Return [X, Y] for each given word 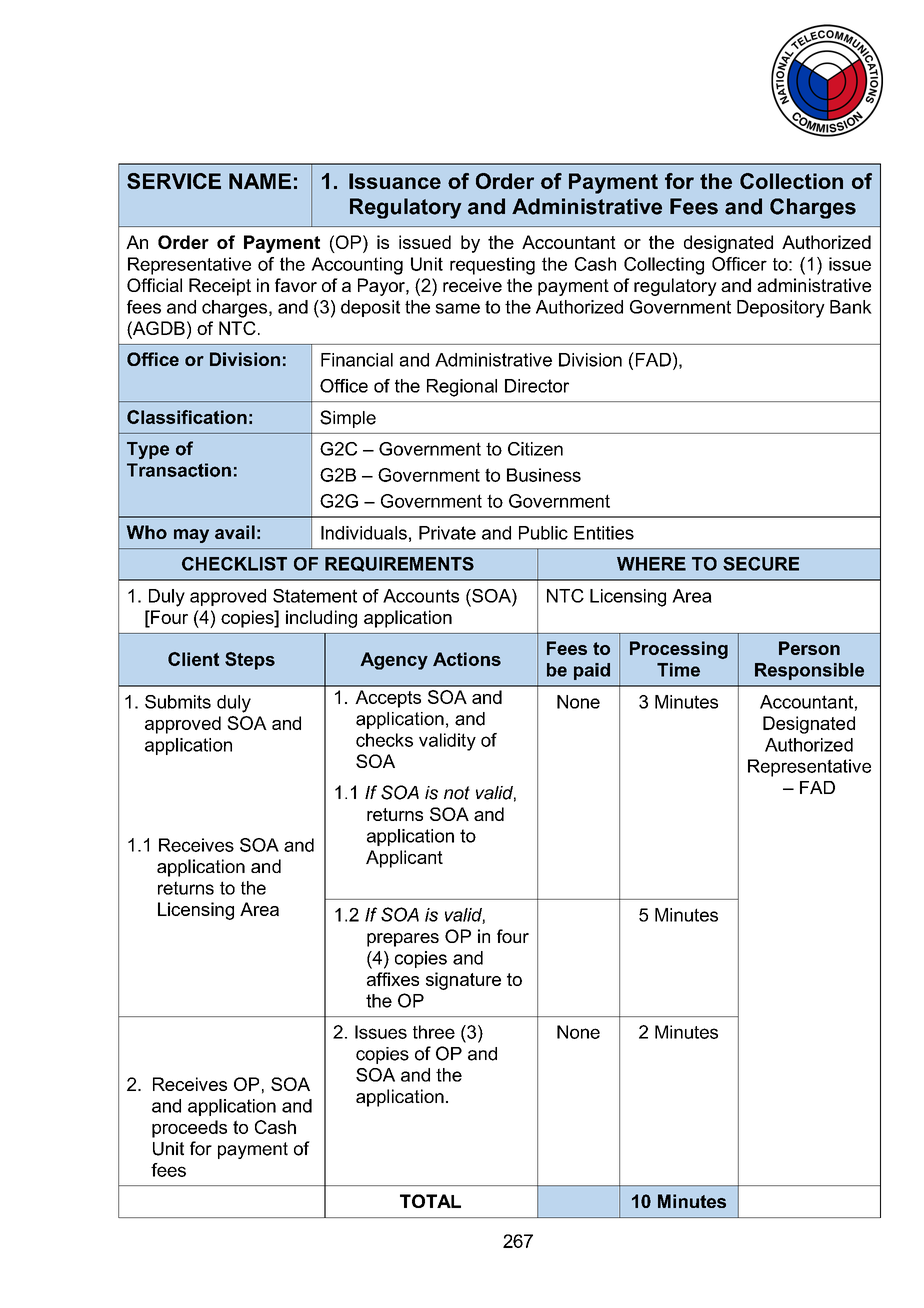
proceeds [189, 1129]
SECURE [761, 564]
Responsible [809, 671]
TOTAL [430, 1201]
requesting [492, 266]
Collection [791, 181]
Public [543, 533]
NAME [260, 181]
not [457, 793]
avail [235, 532]
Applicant [404, 859]
